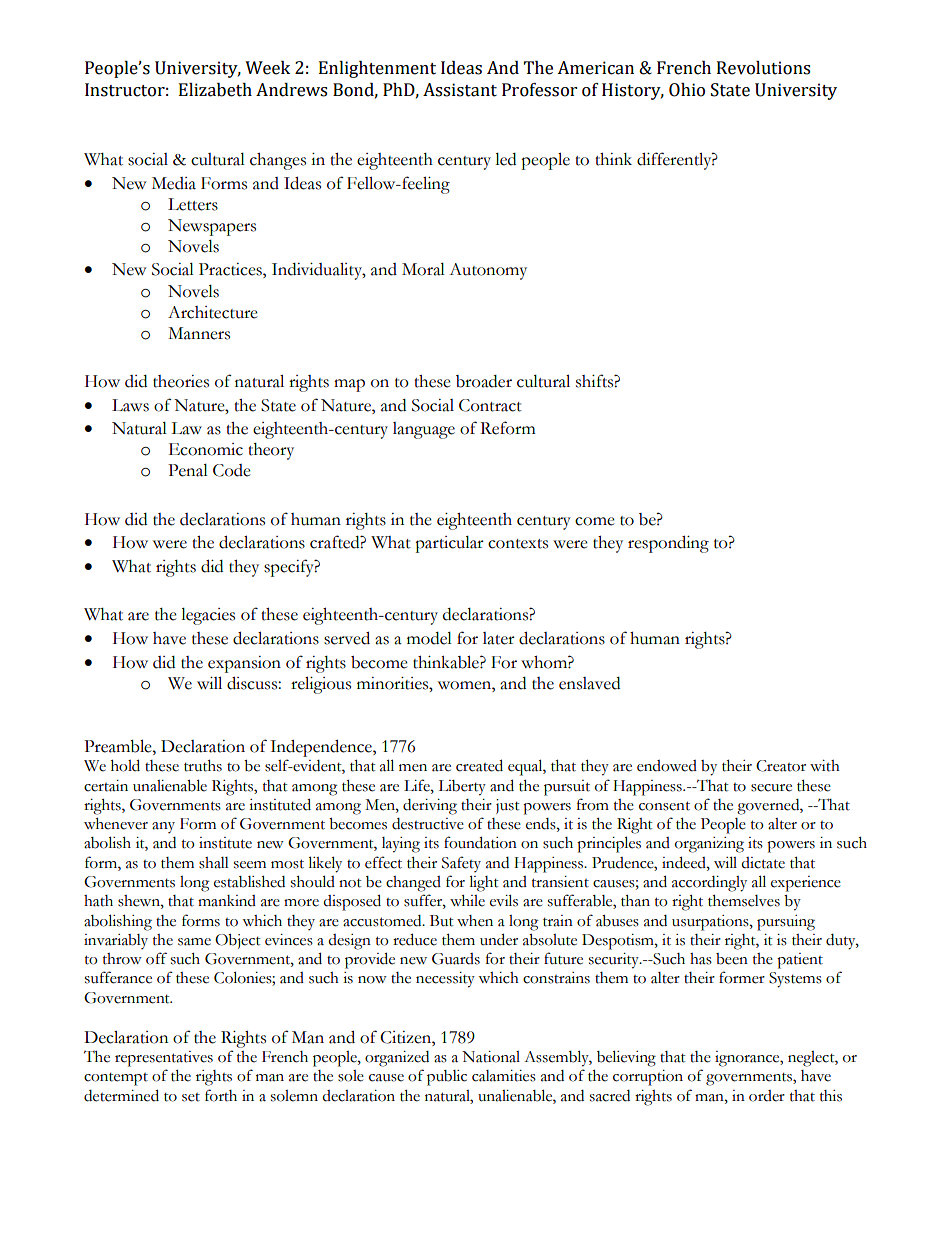 Image resolution: width=952 pixels, height=1233 pixels. I want to click on particular, so click(449, 544).
